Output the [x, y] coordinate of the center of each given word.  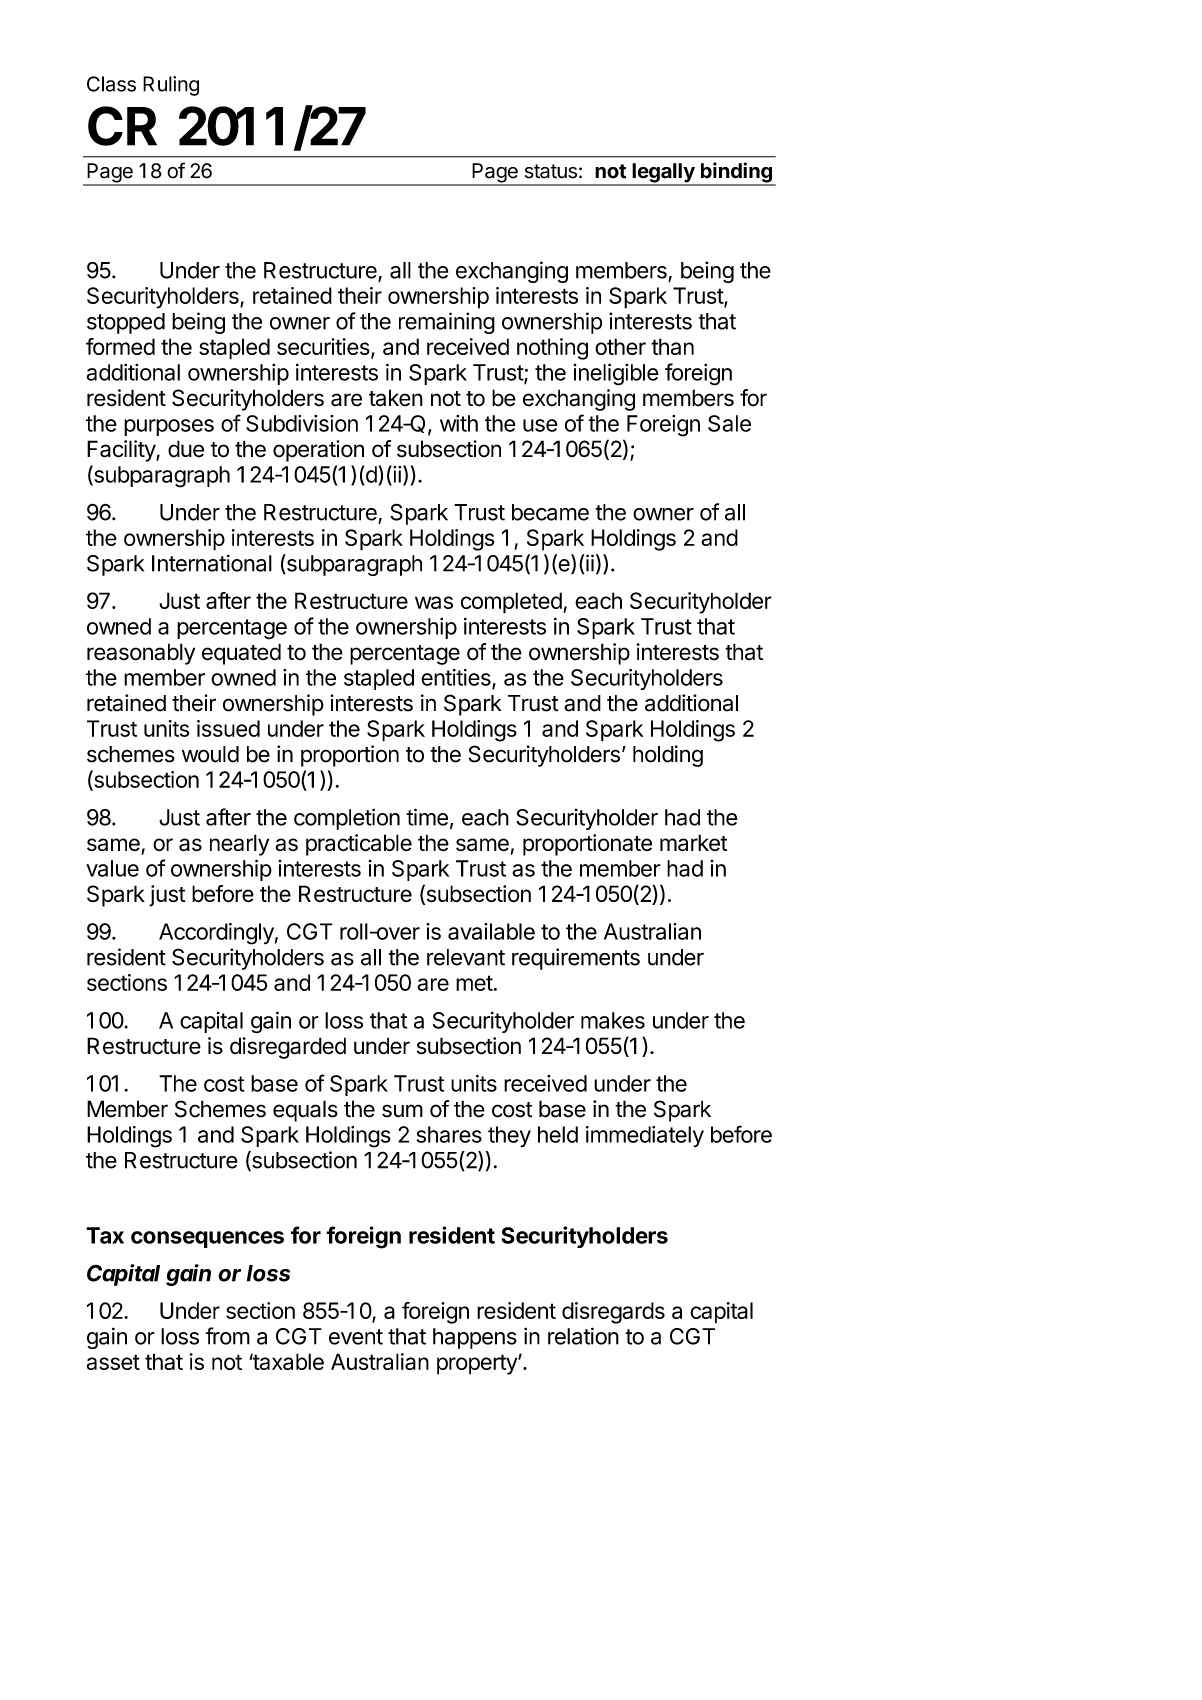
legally [663, 174]
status [551, 171]
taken [396, 398]
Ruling [171, 86]
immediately [645, 1136]
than [672, 346]
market [693, 843]
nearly [239, 845]
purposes [169, 427]
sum [402, 1111]
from [227, 1336]
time [427, 817]
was [434, 602]
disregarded [288, 1048]
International [212, 563]
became [550, 512]
